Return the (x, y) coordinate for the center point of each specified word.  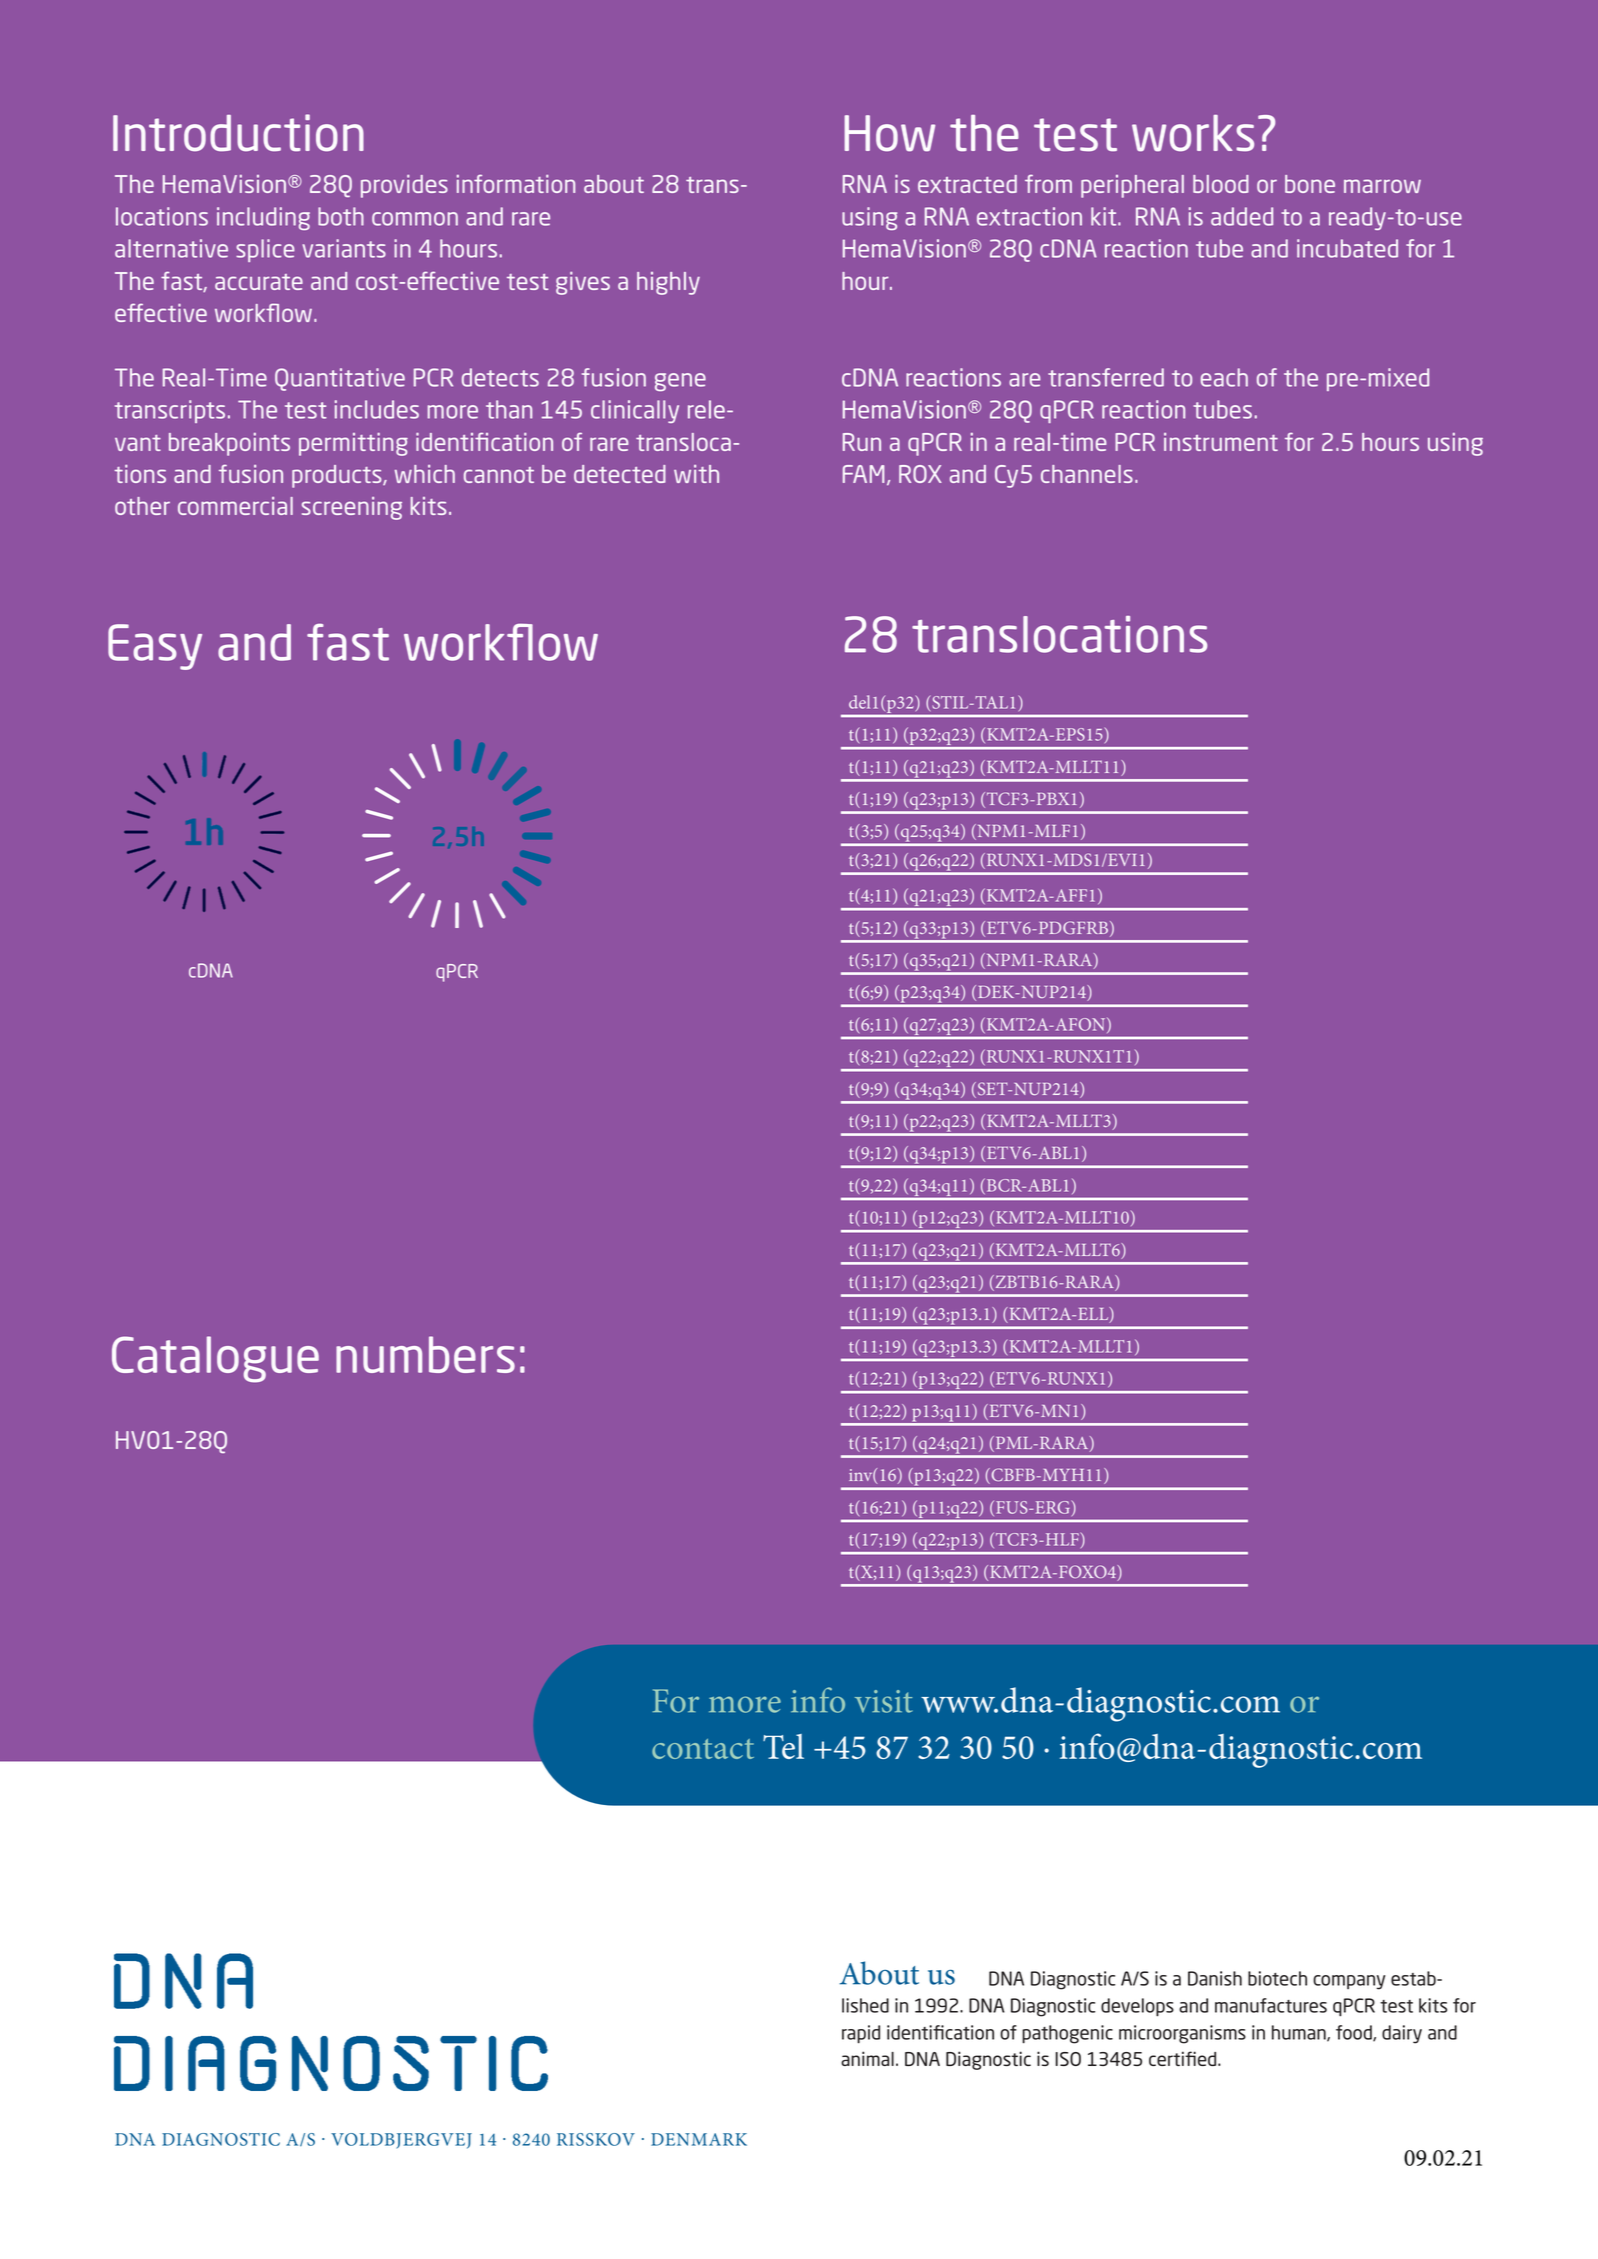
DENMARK (699, 2139)
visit (884, 1701)
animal (867, 2058)
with (696, 474)
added (1242, 216)
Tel (783, 1746)
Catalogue (215, 1359)
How (889, 133)
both (341, 216)
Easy (155, 647)
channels (1087, 474)
